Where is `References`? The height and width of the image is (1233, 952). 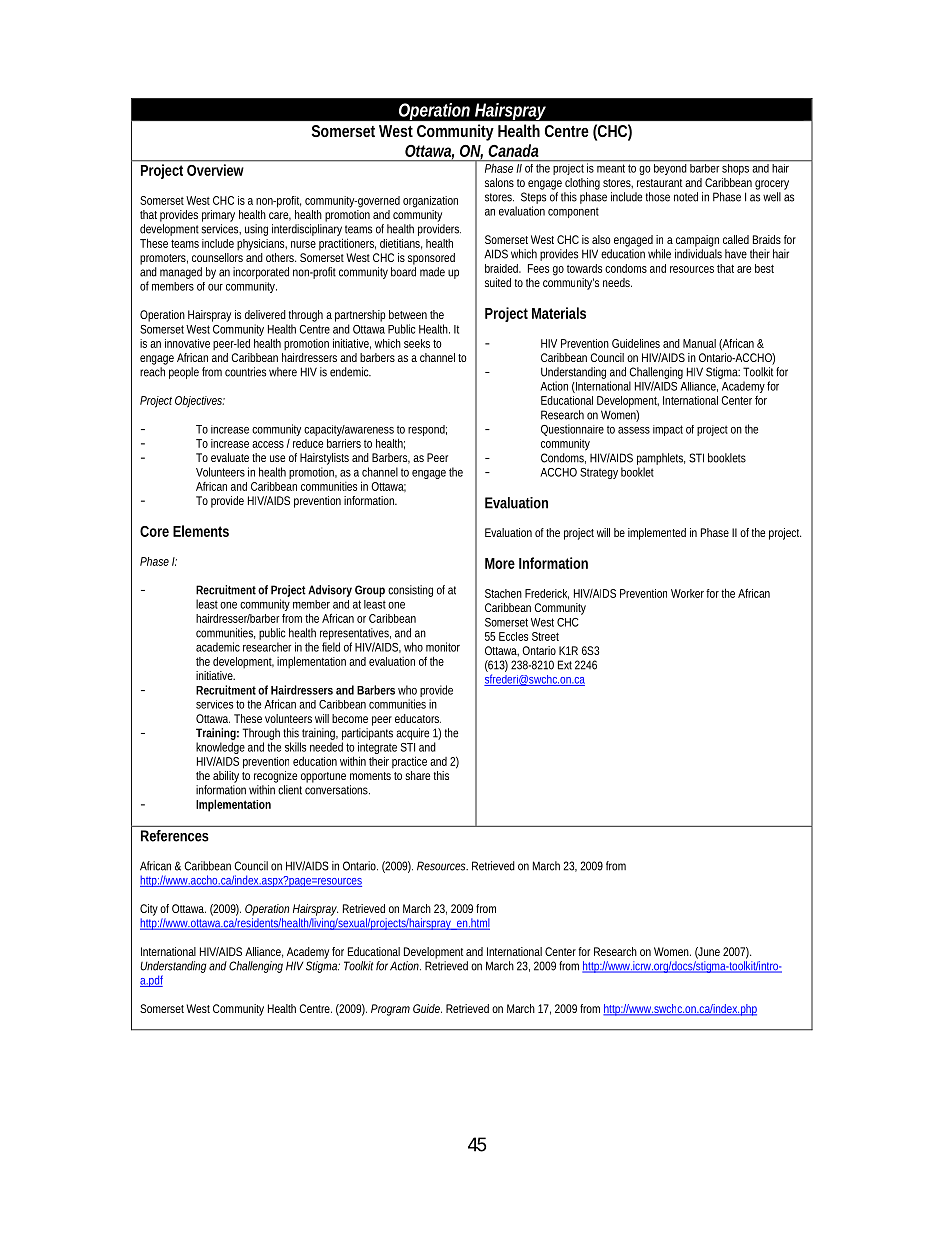 References is located at coordinates (175, 836).
